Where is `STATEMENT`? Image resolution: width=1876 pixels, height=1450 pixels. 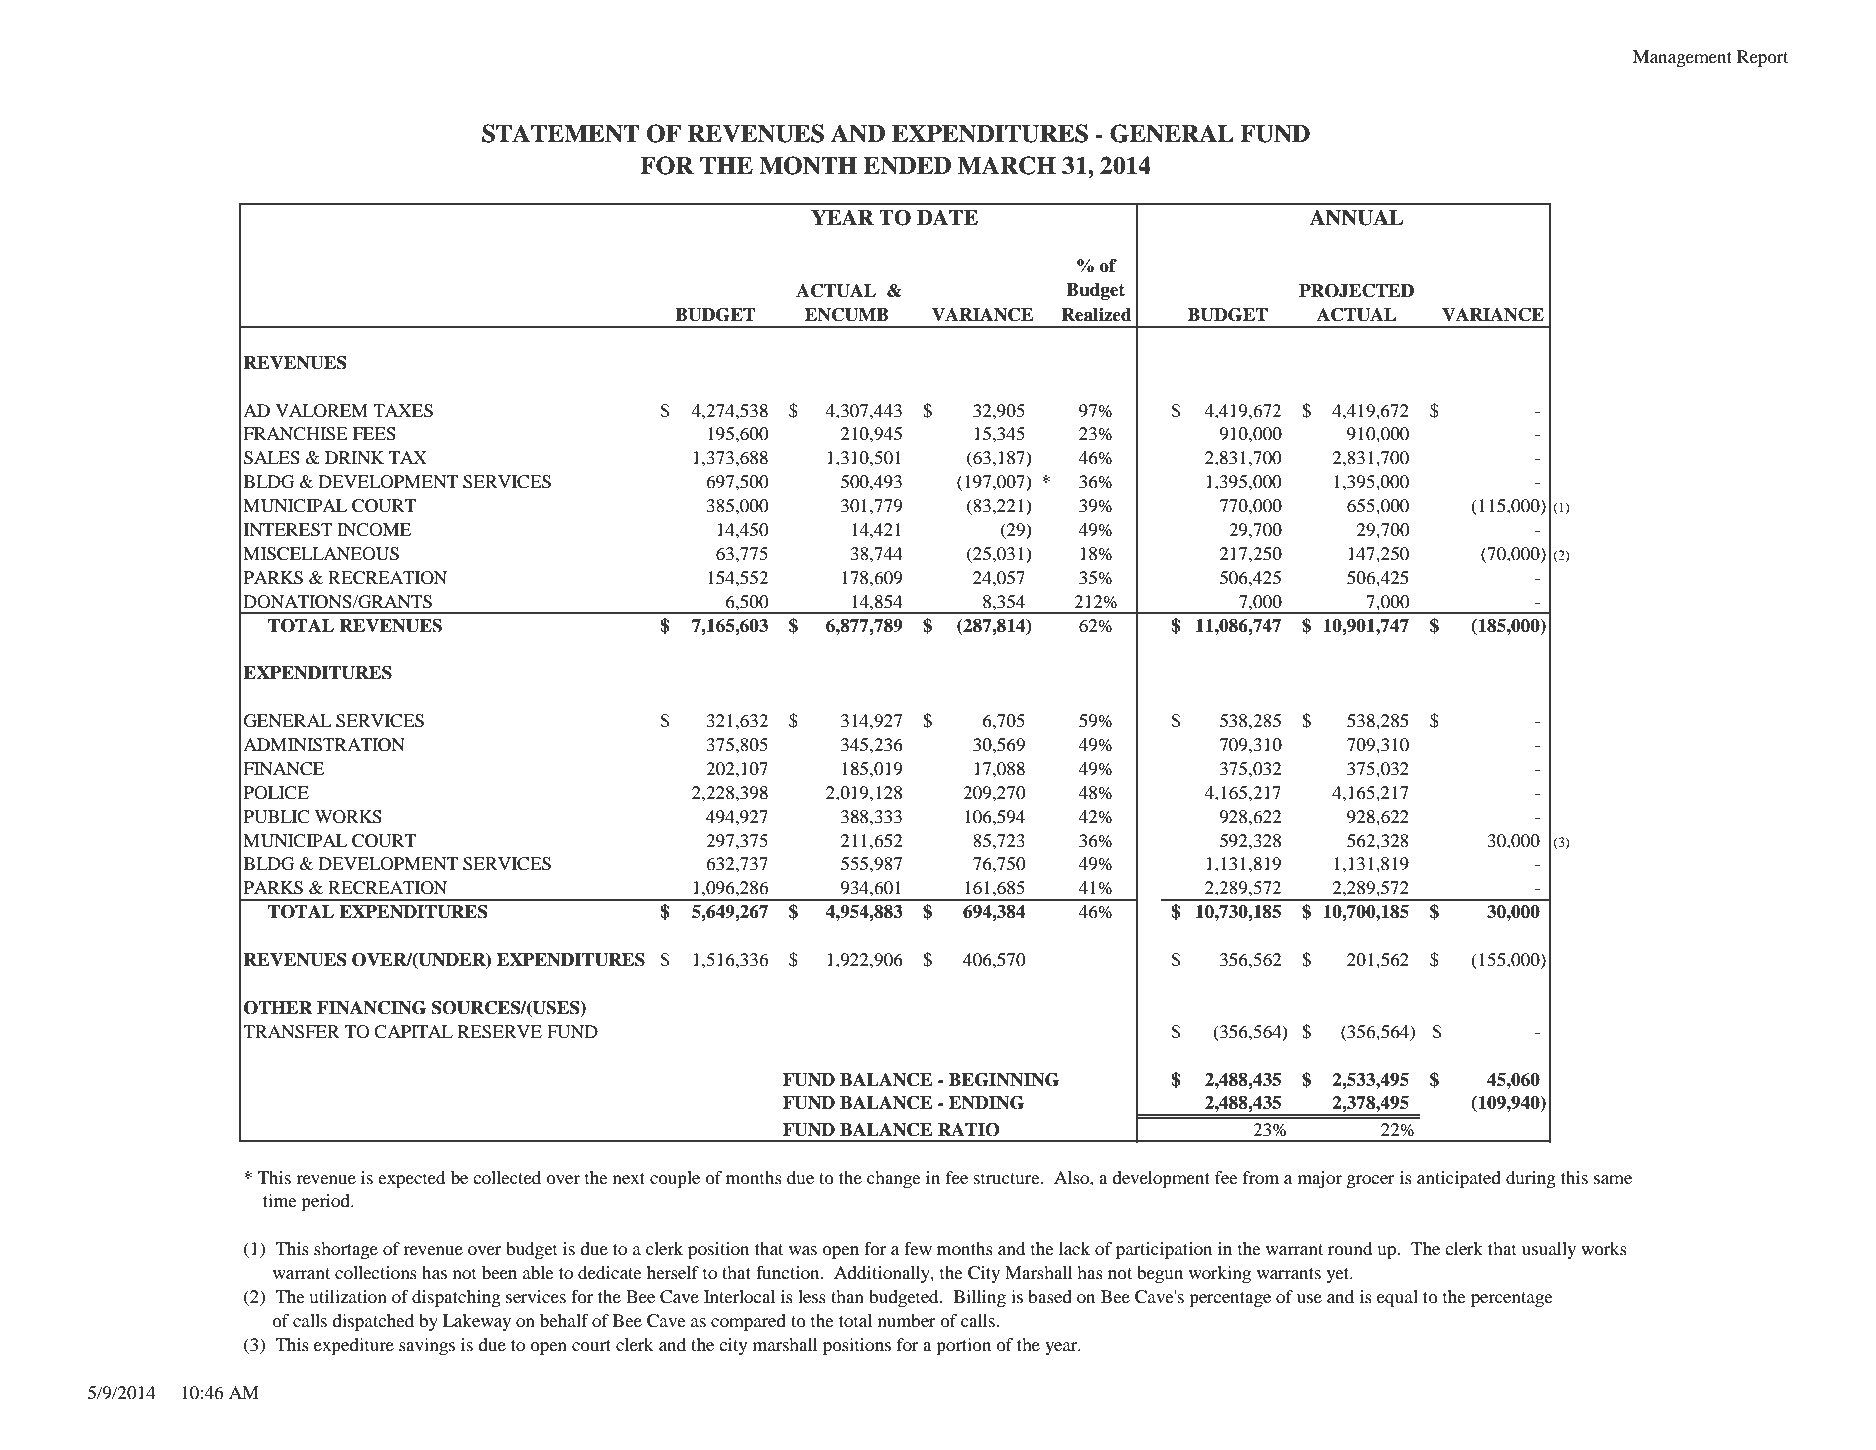 STATEMENT is located at coordinates (561, 133).
